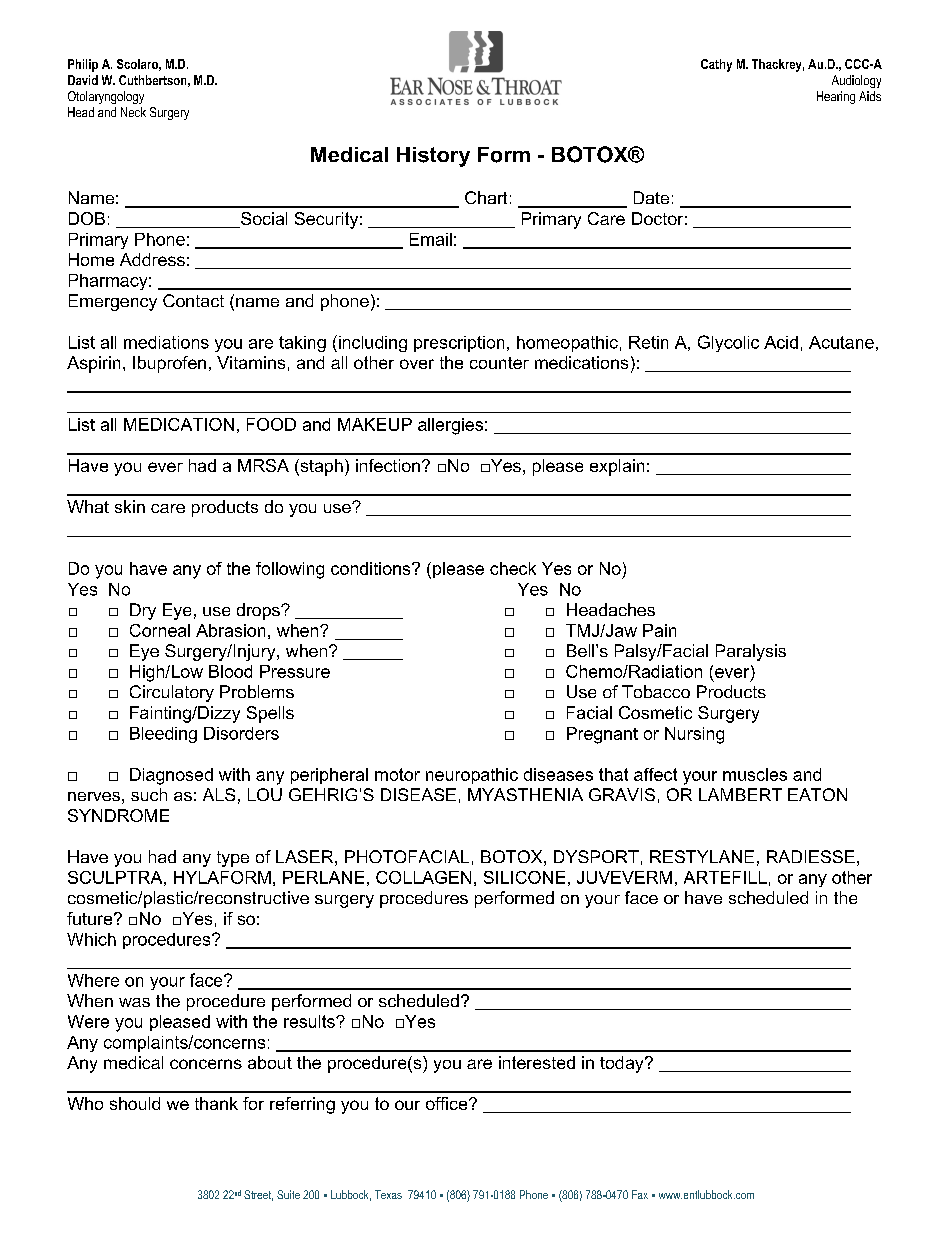  What do you see at coordinates (216, 1103) in the screenshot?
I see `thank` at bounding box center [216, 1103].
